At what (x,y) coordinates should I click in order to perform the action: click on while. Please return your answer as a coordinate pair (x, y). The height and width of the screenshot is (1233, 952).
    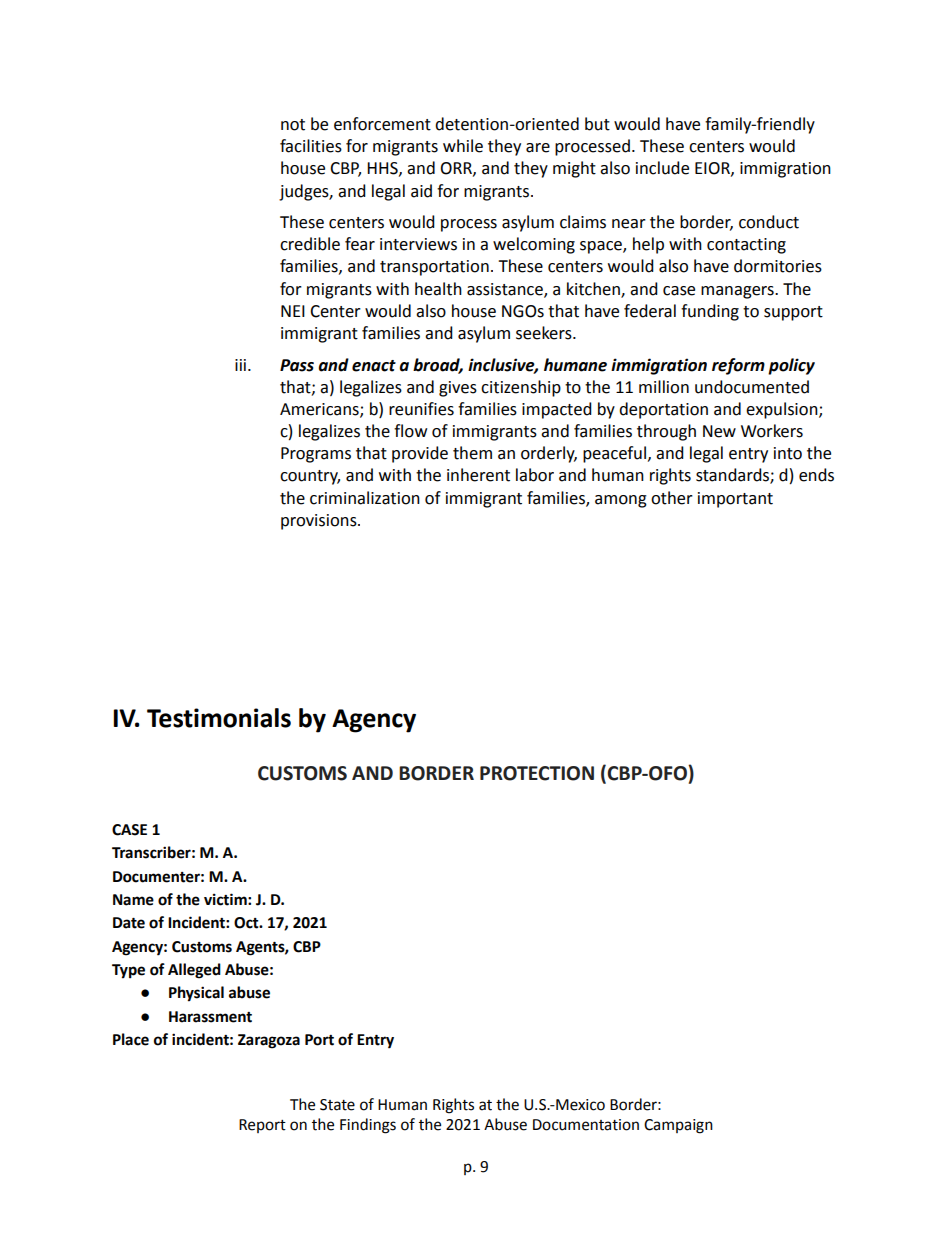
    Looking at the image, I should click on (463, 146).
